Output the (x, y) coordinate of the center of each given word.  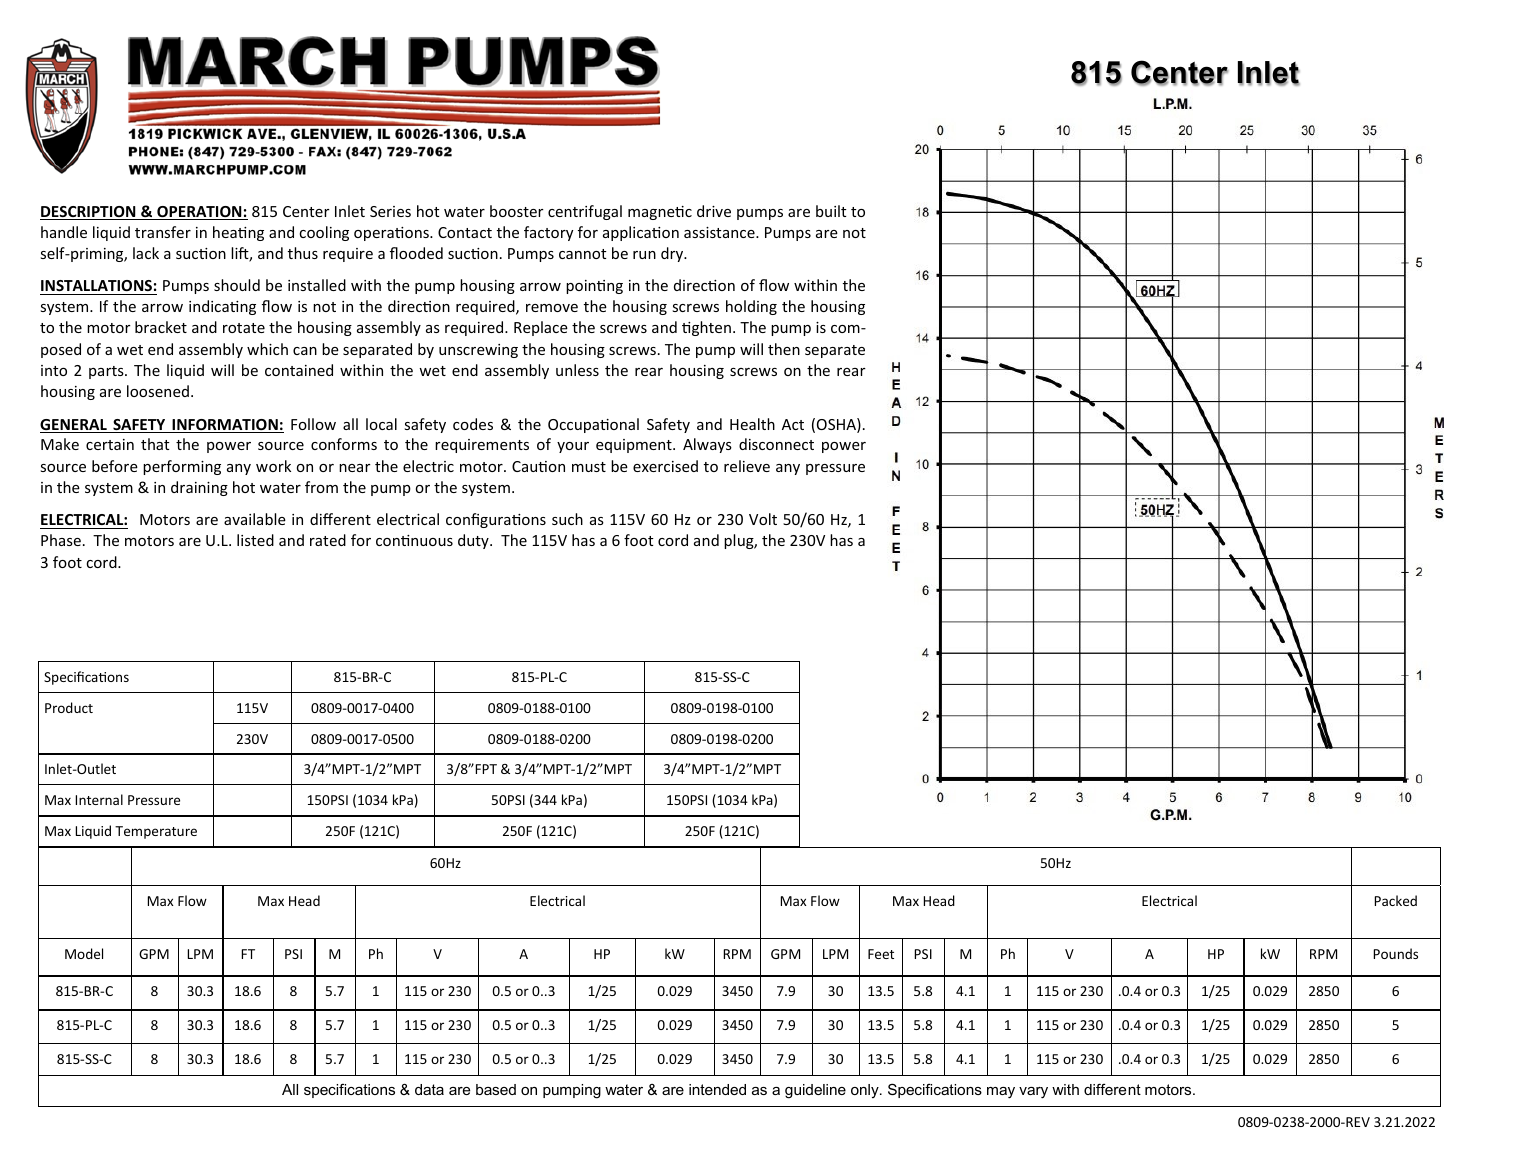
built (831, 211)
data (429, 1089)
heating (238, 233)
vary (1033, 1093)
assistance (720, 232)
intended (717, 1089)
